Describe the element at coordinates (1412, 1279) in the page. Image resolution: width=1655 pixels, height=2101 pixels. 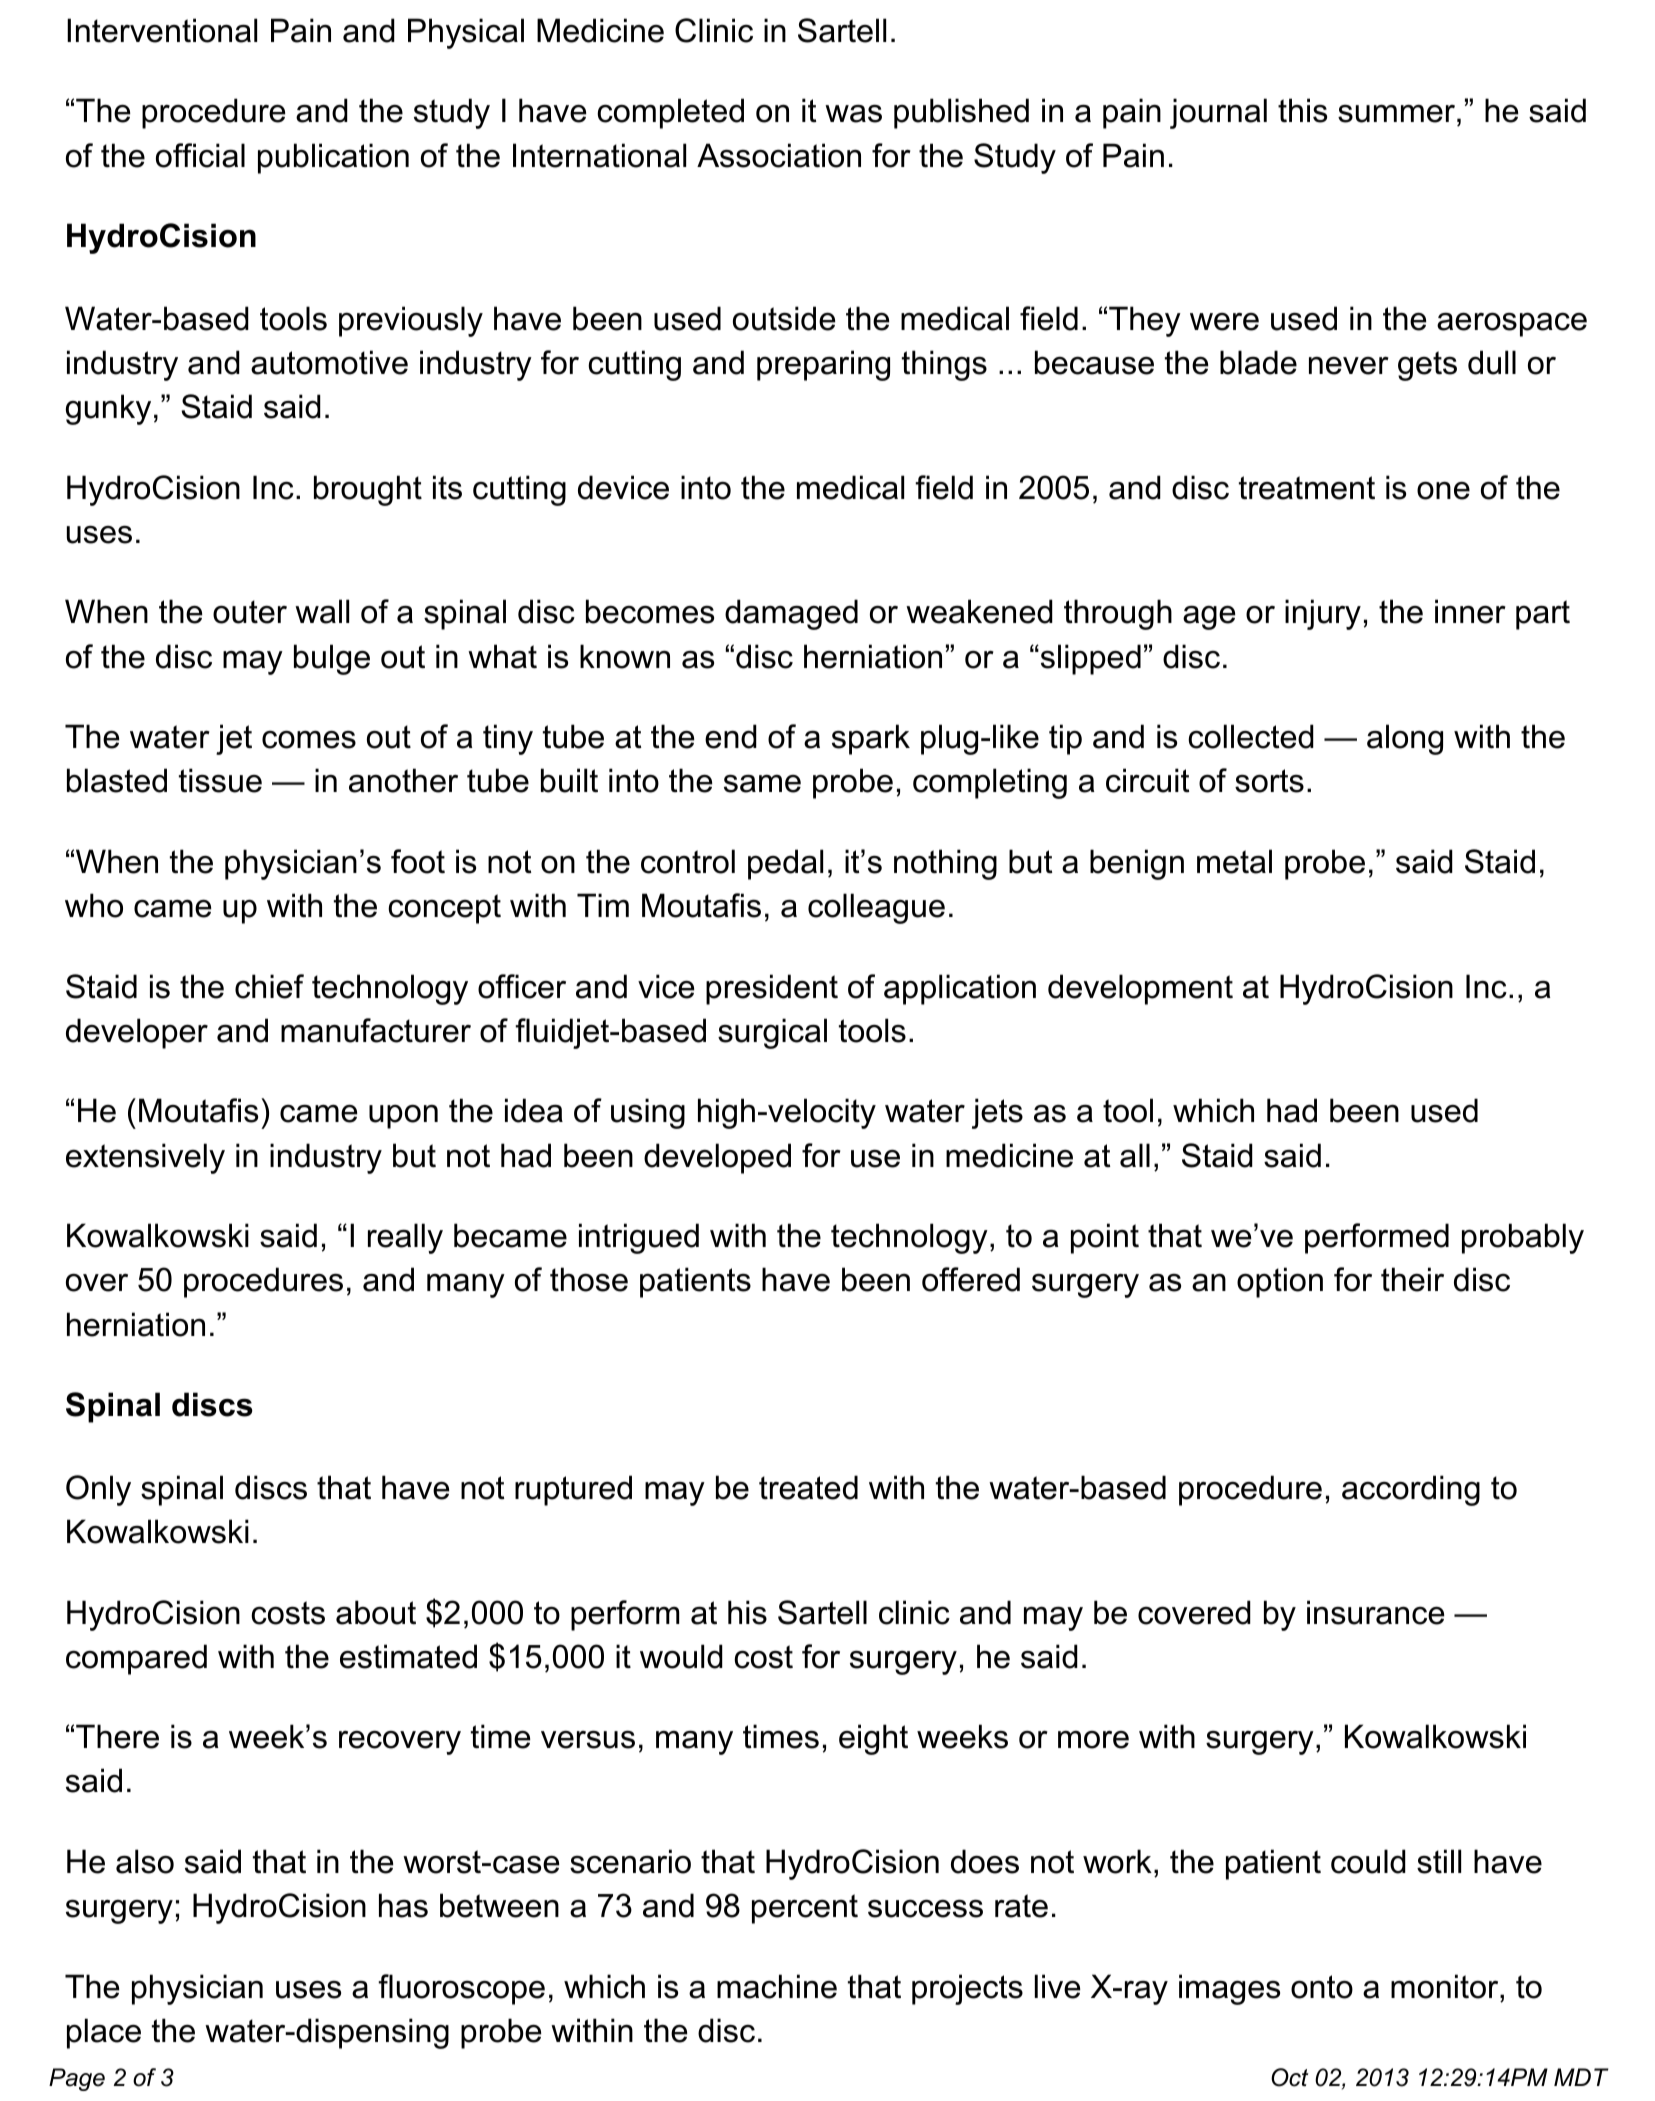
I see `their` at that location.
